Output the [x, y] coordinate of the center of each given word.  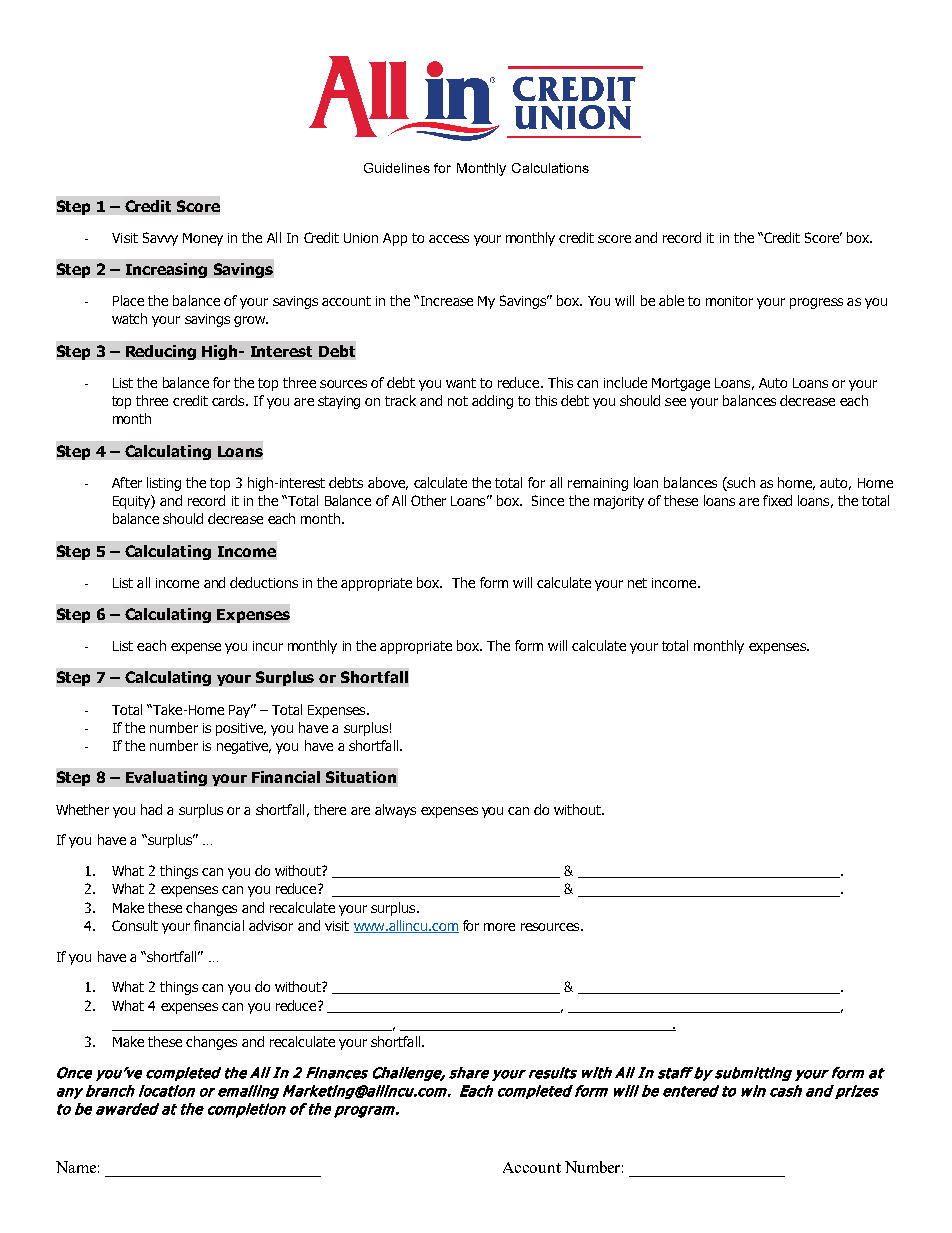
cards [229, 400]
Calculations [550, 168]
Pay [241, 711]
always [395, 811]
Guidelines [397, 168]
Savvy [160, 239]
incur [268, 646]
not [458, 401]
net [637, 583]
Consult [135, 925]
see [675, 402]
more [499, 927]
